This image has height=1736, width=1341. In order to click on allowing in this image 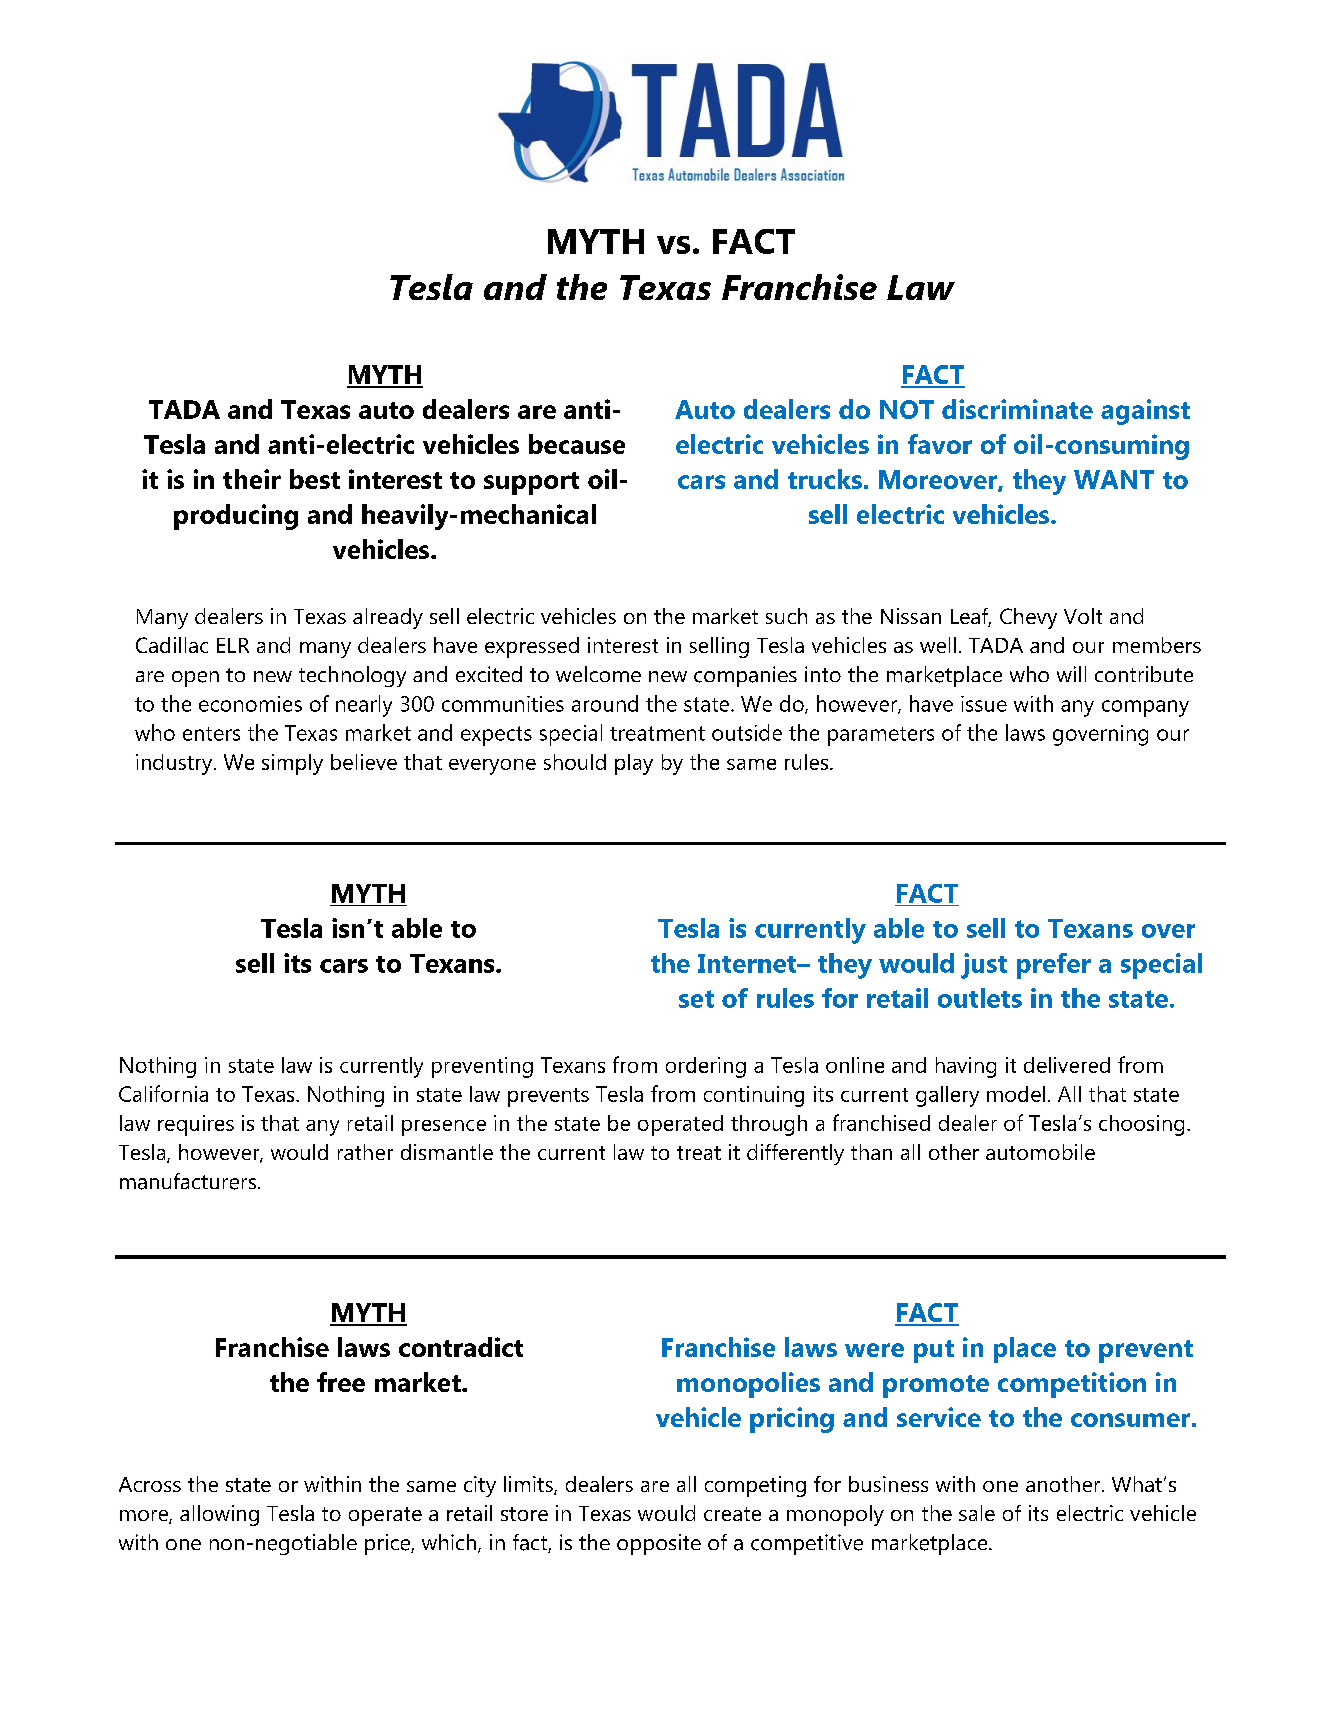, I will do `click(219, 1515)`.
